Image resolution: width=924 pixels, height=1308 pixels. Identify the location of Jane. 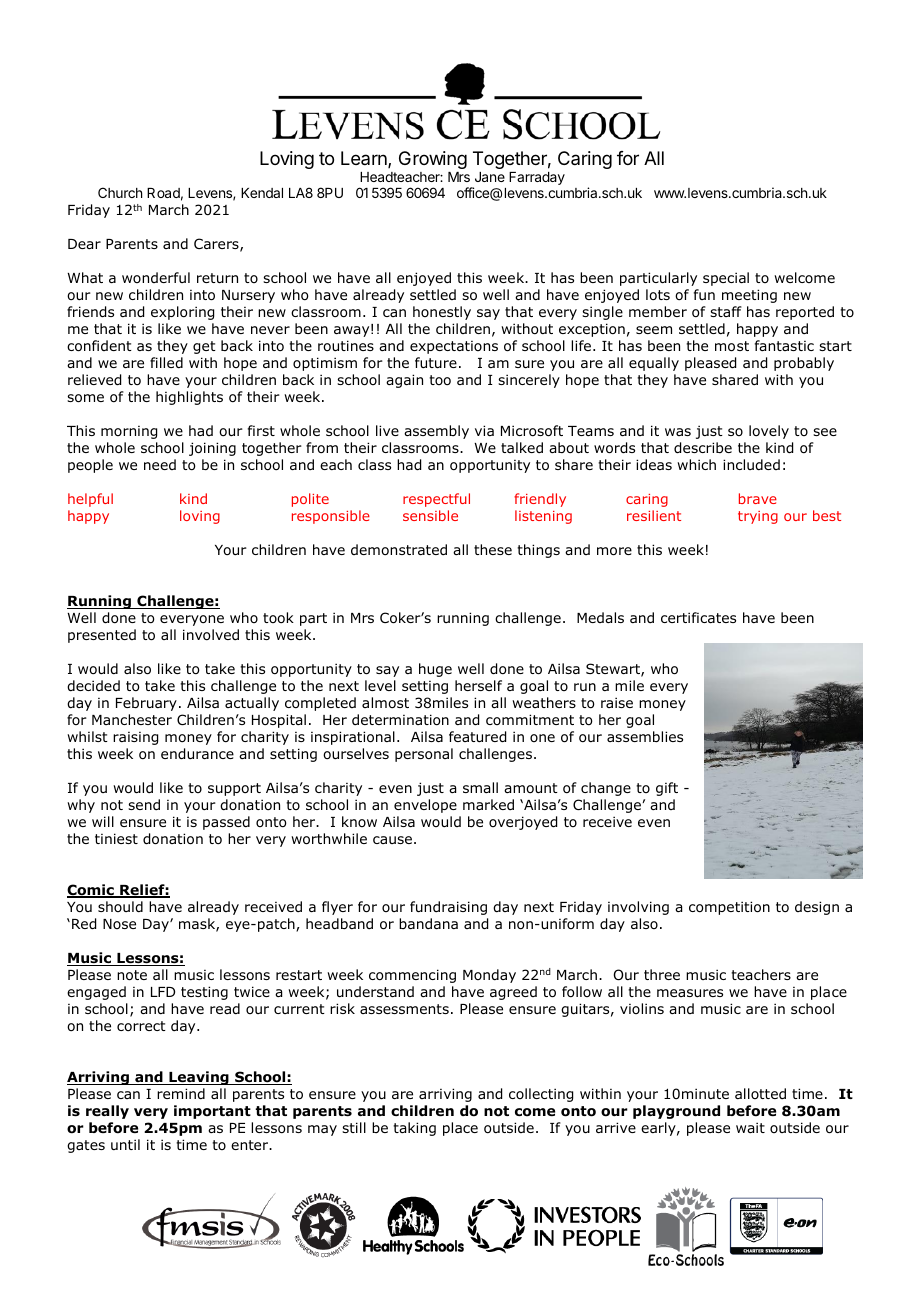
(490, 177).
